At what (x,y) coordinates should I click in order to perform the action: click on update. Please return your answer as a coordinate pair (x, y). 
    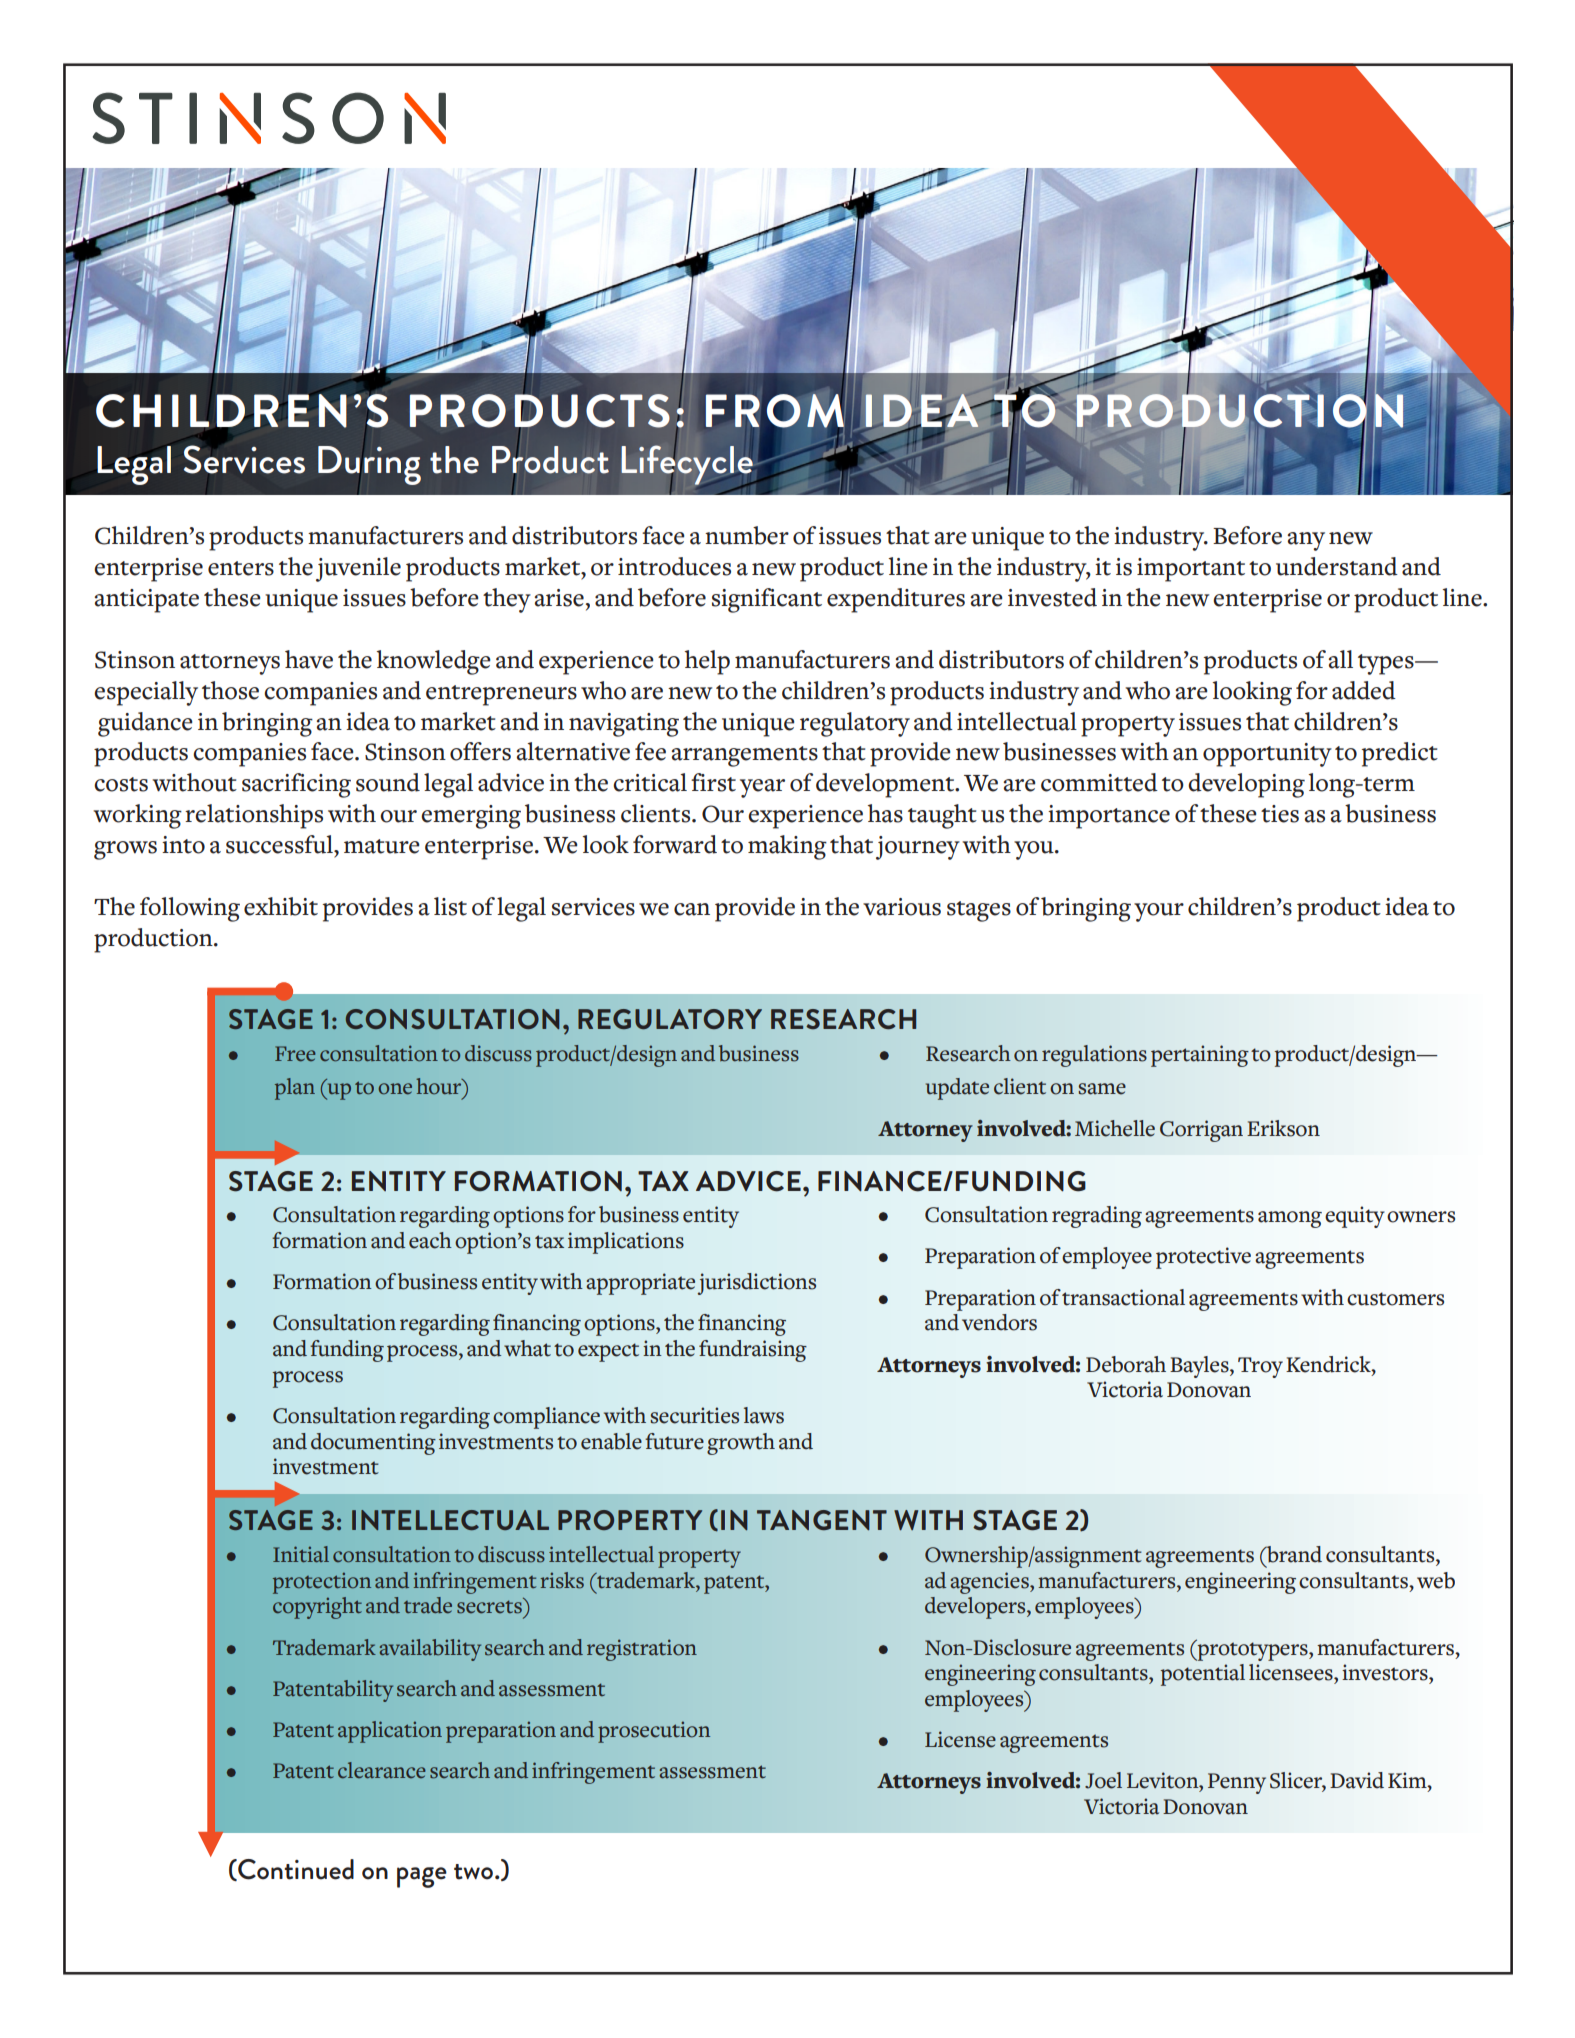
    Looking at the image, I should click on (957, 1089).
